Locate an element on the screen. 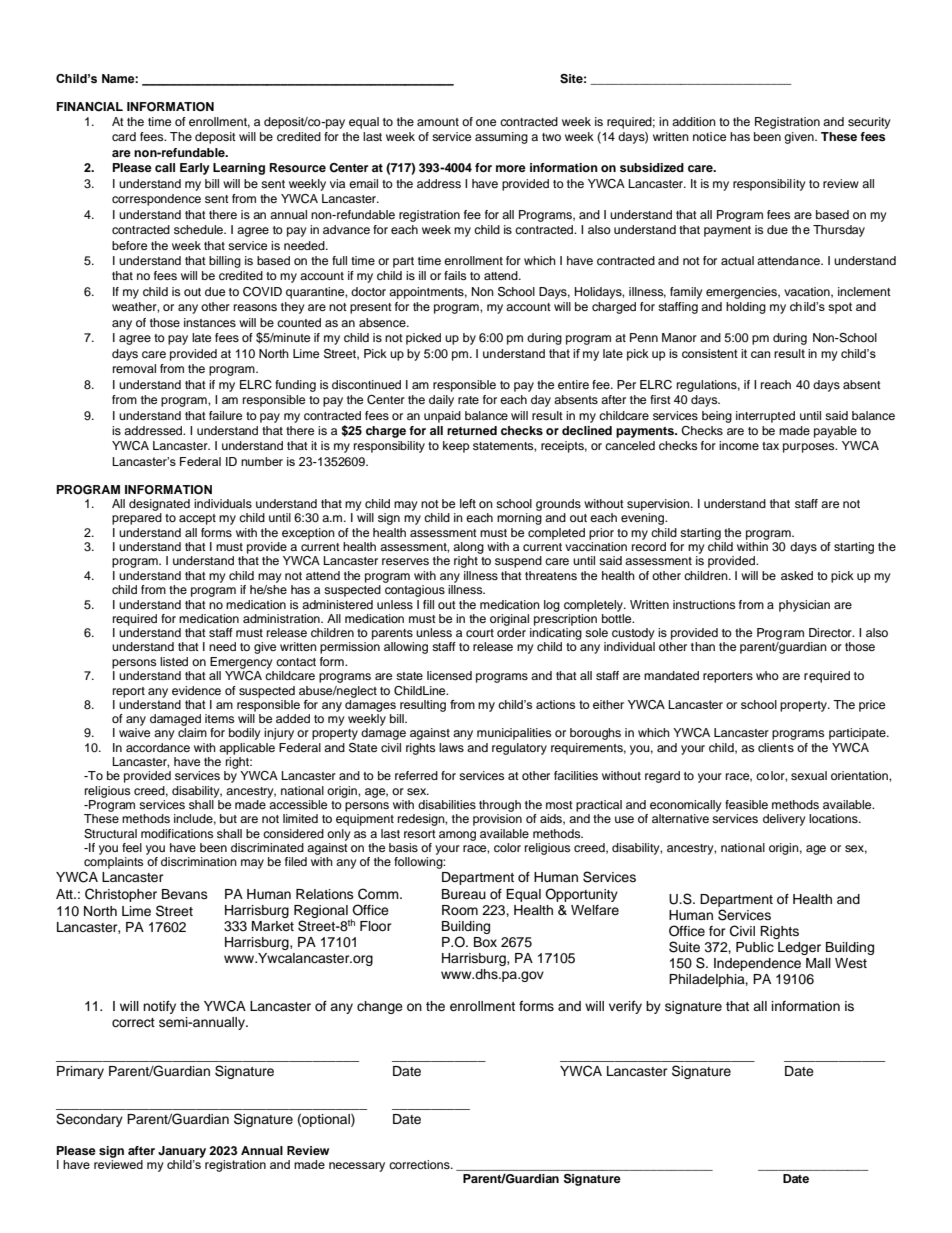 The image size is (952, 1233). delivery is located at coordinates (784, 820).
